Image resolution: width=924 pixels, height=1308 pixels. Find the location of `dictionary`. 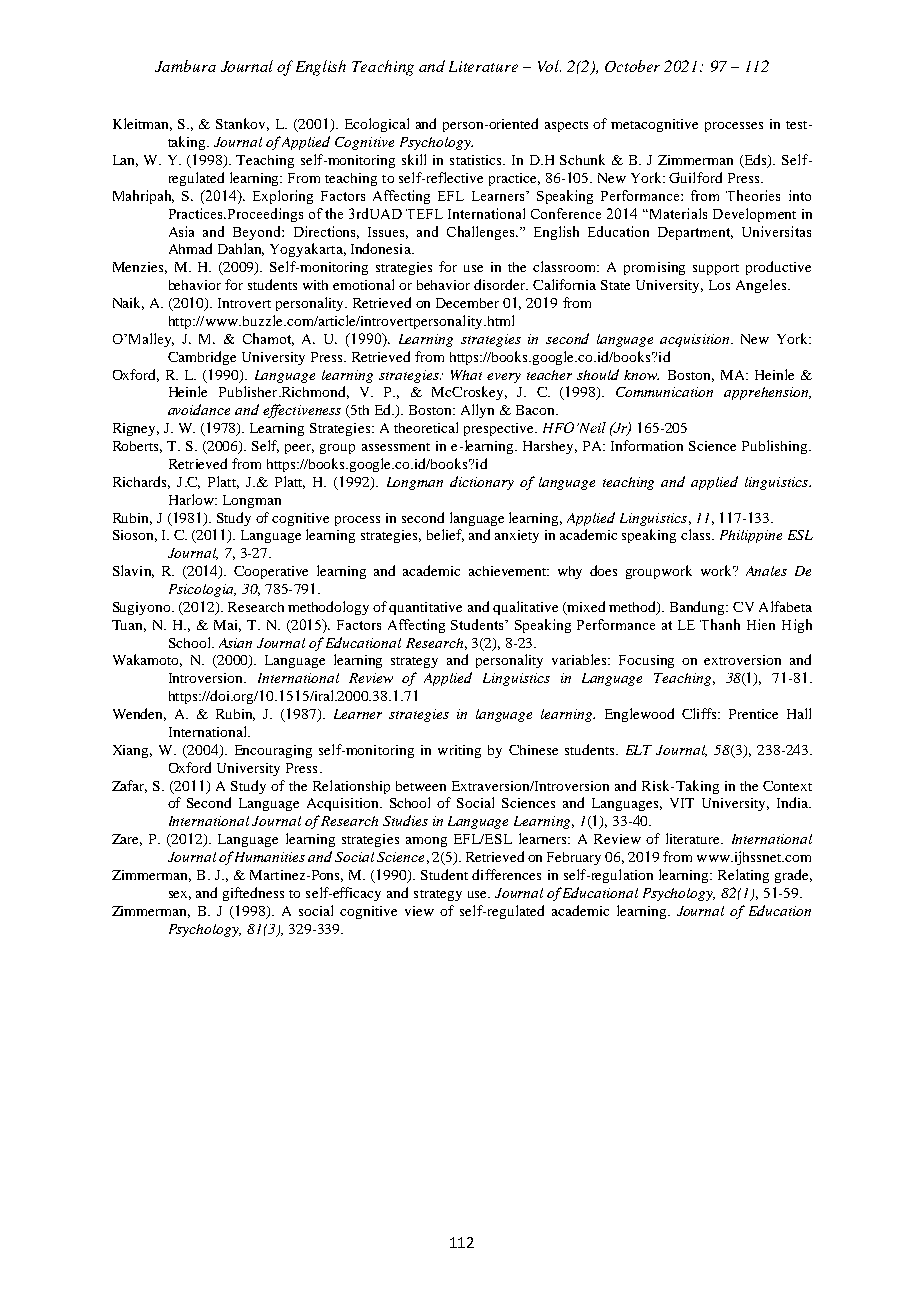

dictionary is located at coordinates (482, 483).
